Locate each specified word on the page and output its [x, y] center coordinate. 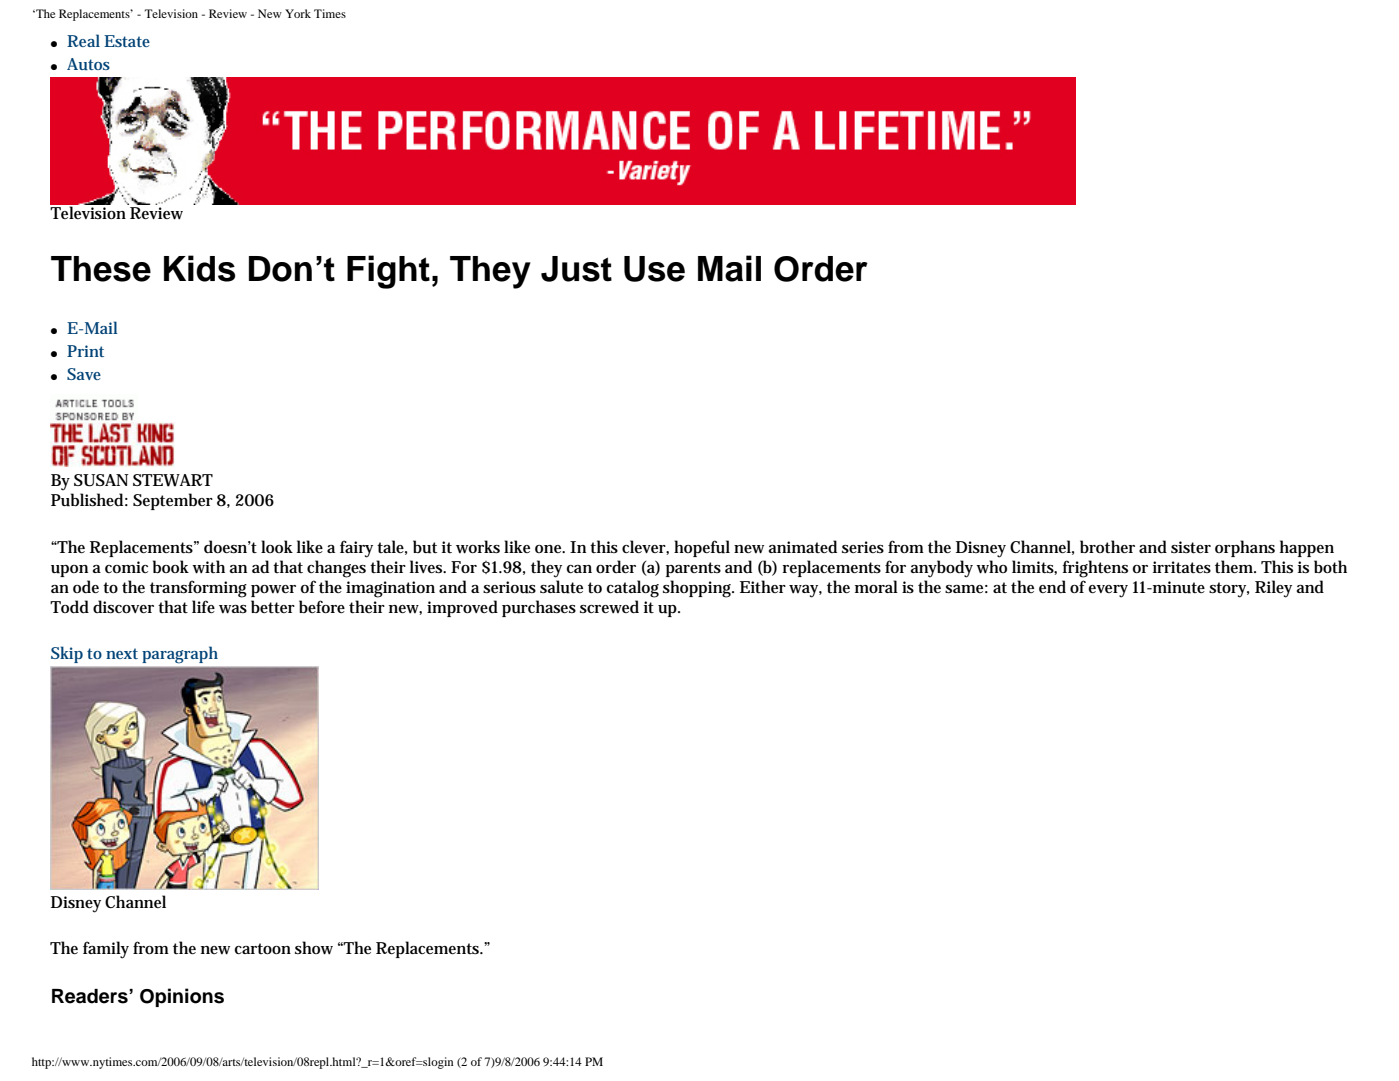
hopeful [702, 548]
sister [1191, 547]
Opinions [182, 997]
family [106, 950]
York [298, 13]
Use [654, 269]
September [173, 501]
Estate [127, 41]
